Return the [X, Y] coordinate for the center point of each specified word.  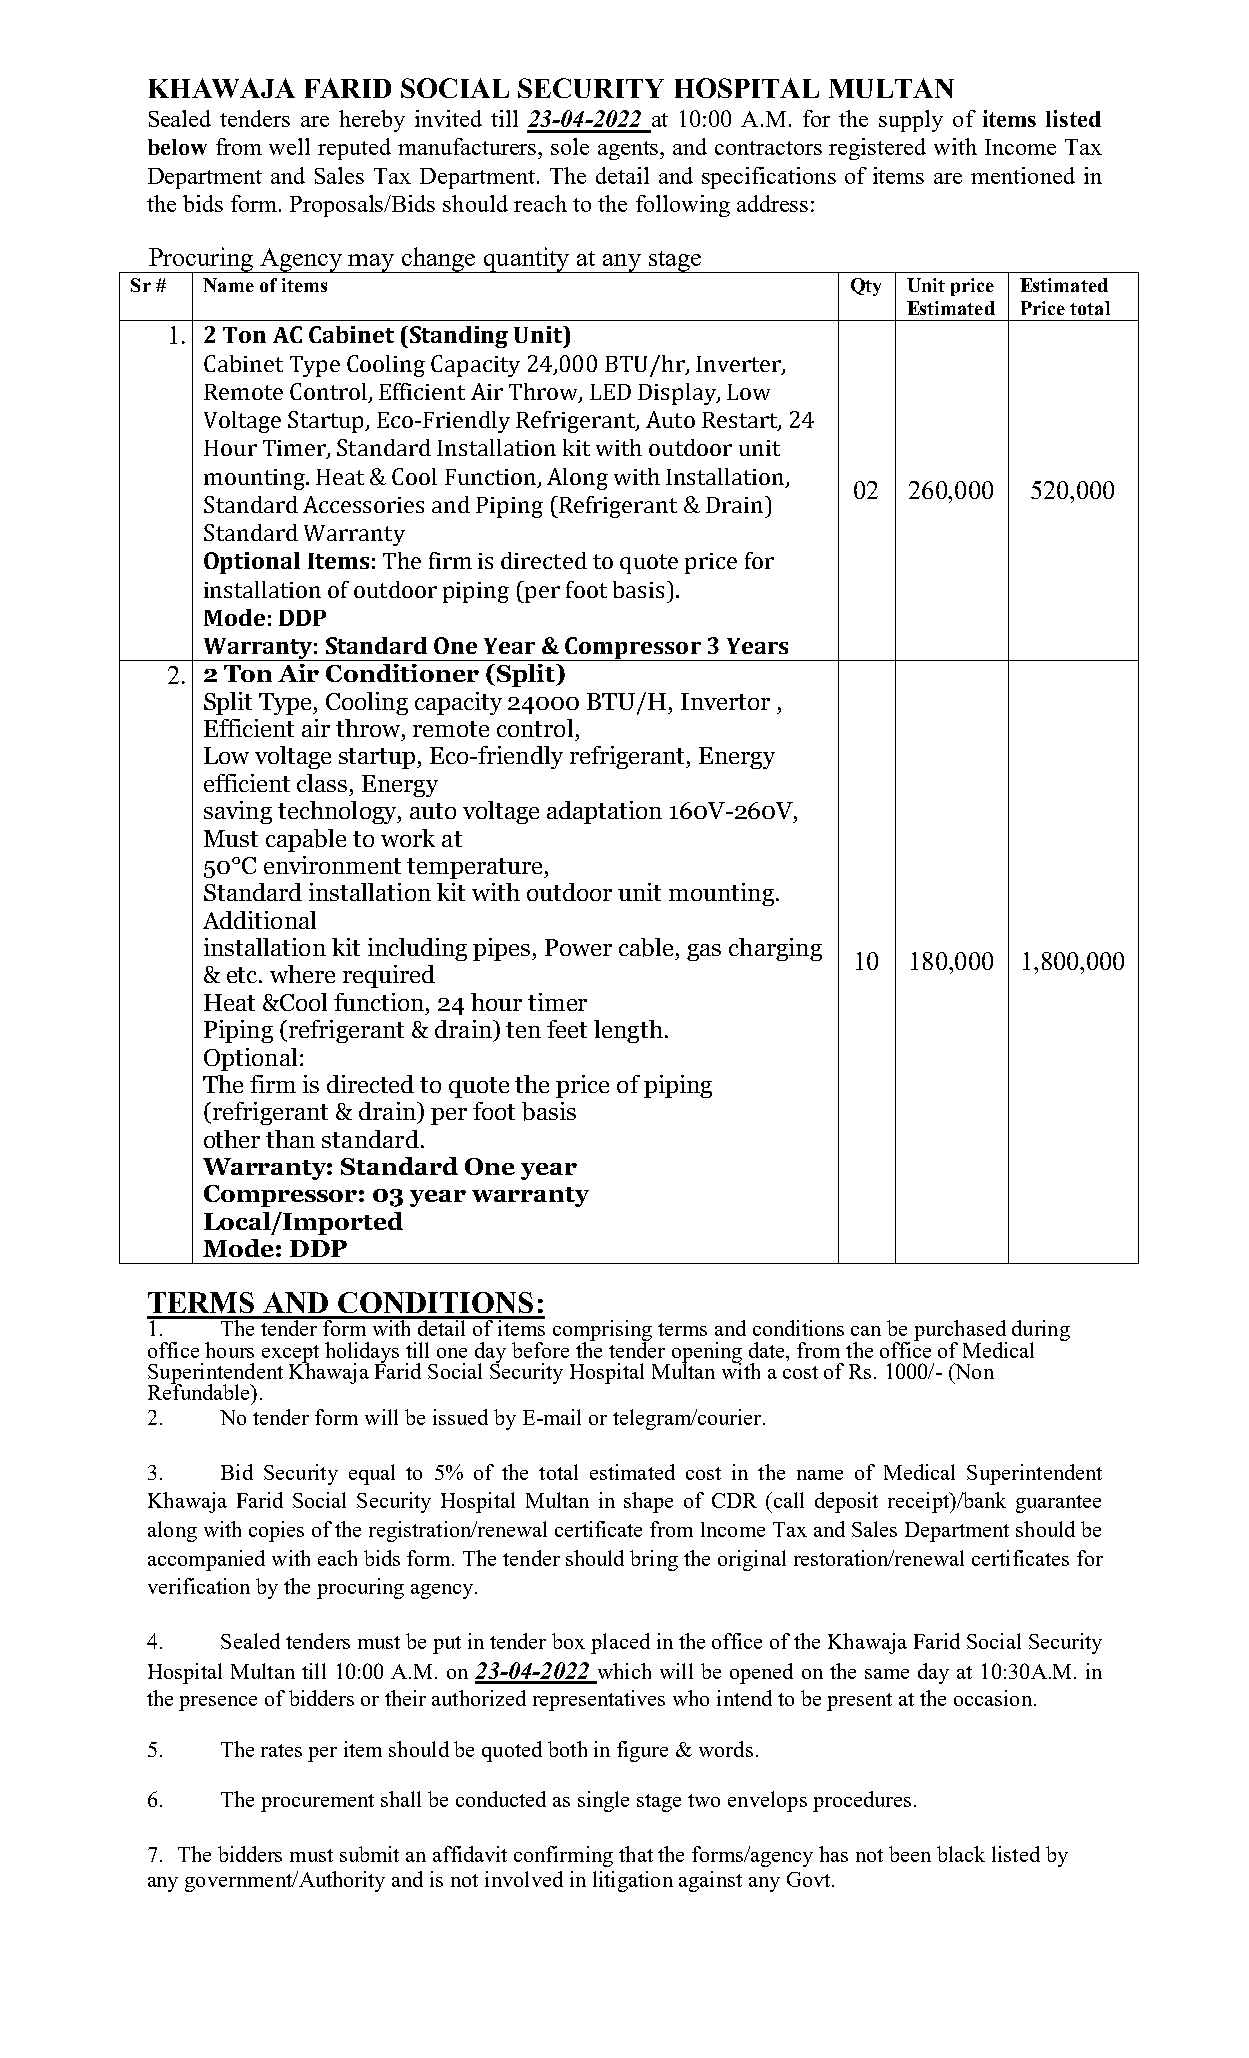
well [289, 146]
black [961, 1854]
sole [570, 146]
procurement [317, 1803]
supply [911, 121]
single [603, 1801]
